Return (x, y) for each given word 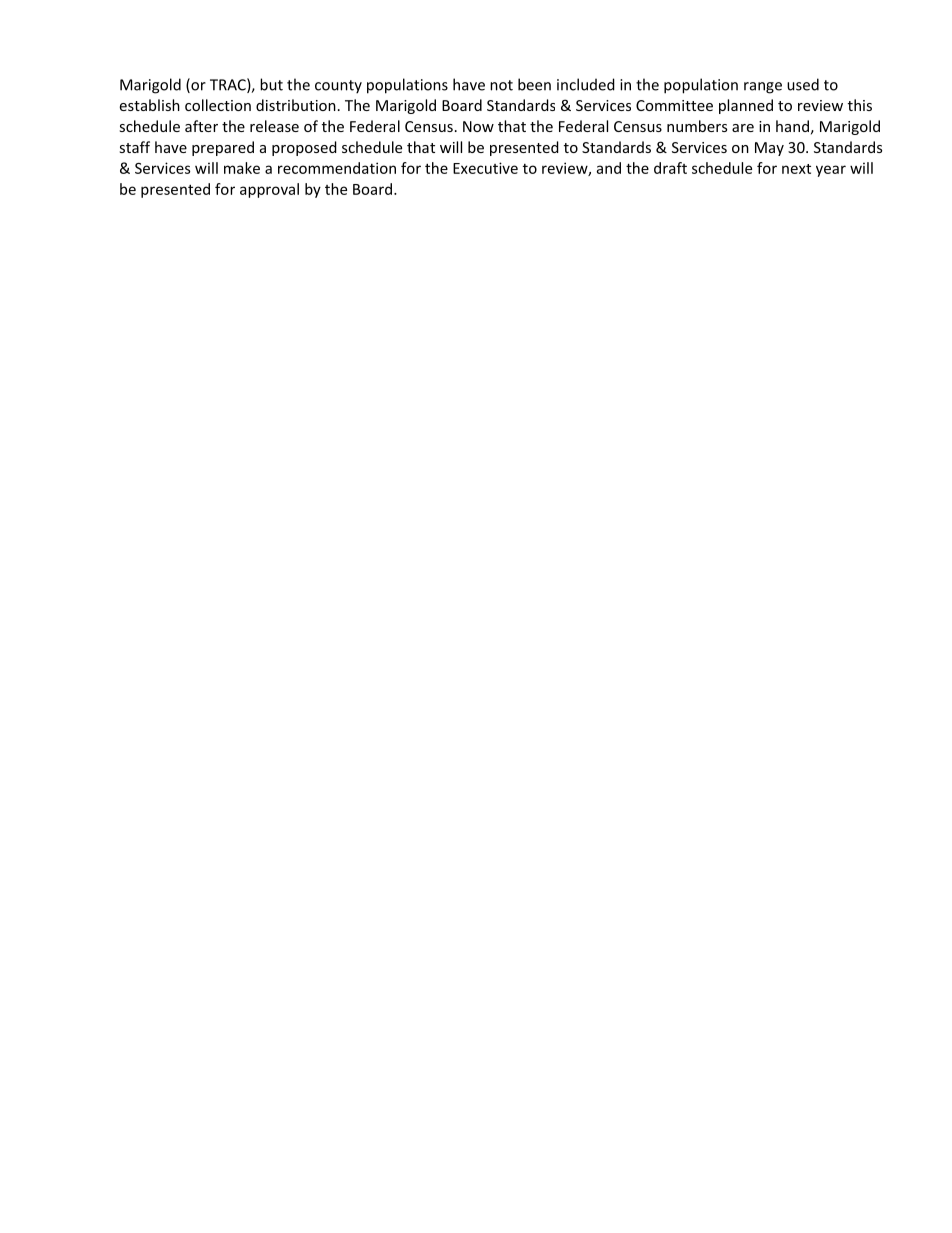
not (501, 85)
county (338, 87)
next (796, 169)
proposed (304, 148)
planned (746, 106)
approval (269, 190)
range (763, 88)
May (769, 149)
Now (478, 126)
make (242, 168)
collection (218, 105)
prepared (223, 148)
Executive (485, 168)
